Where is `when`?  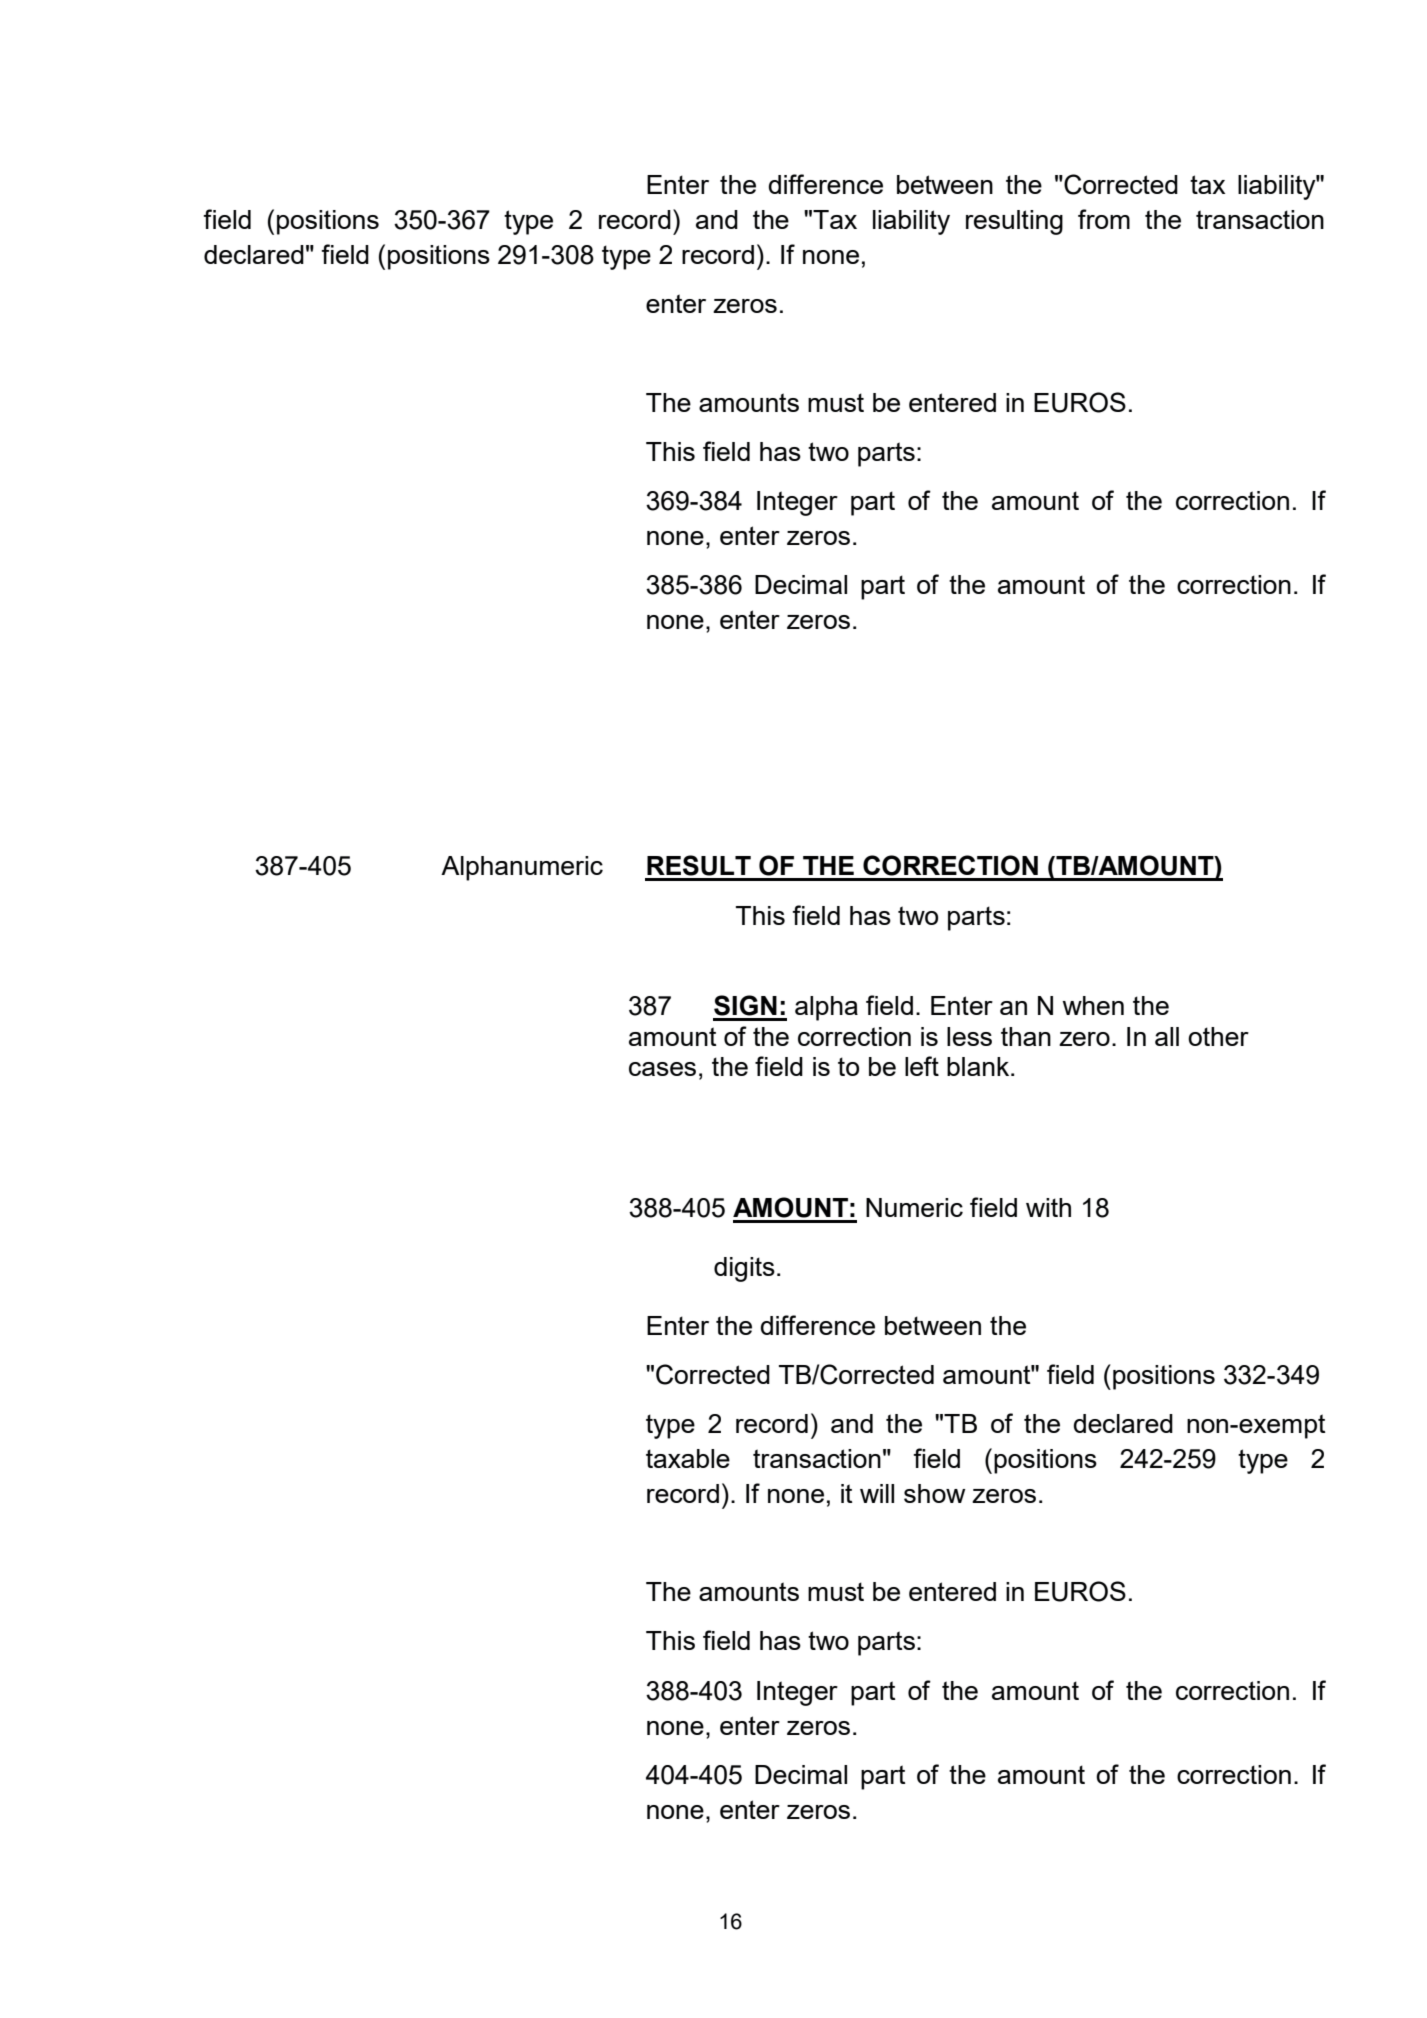 when is located at coordinates (1093, 1005).
